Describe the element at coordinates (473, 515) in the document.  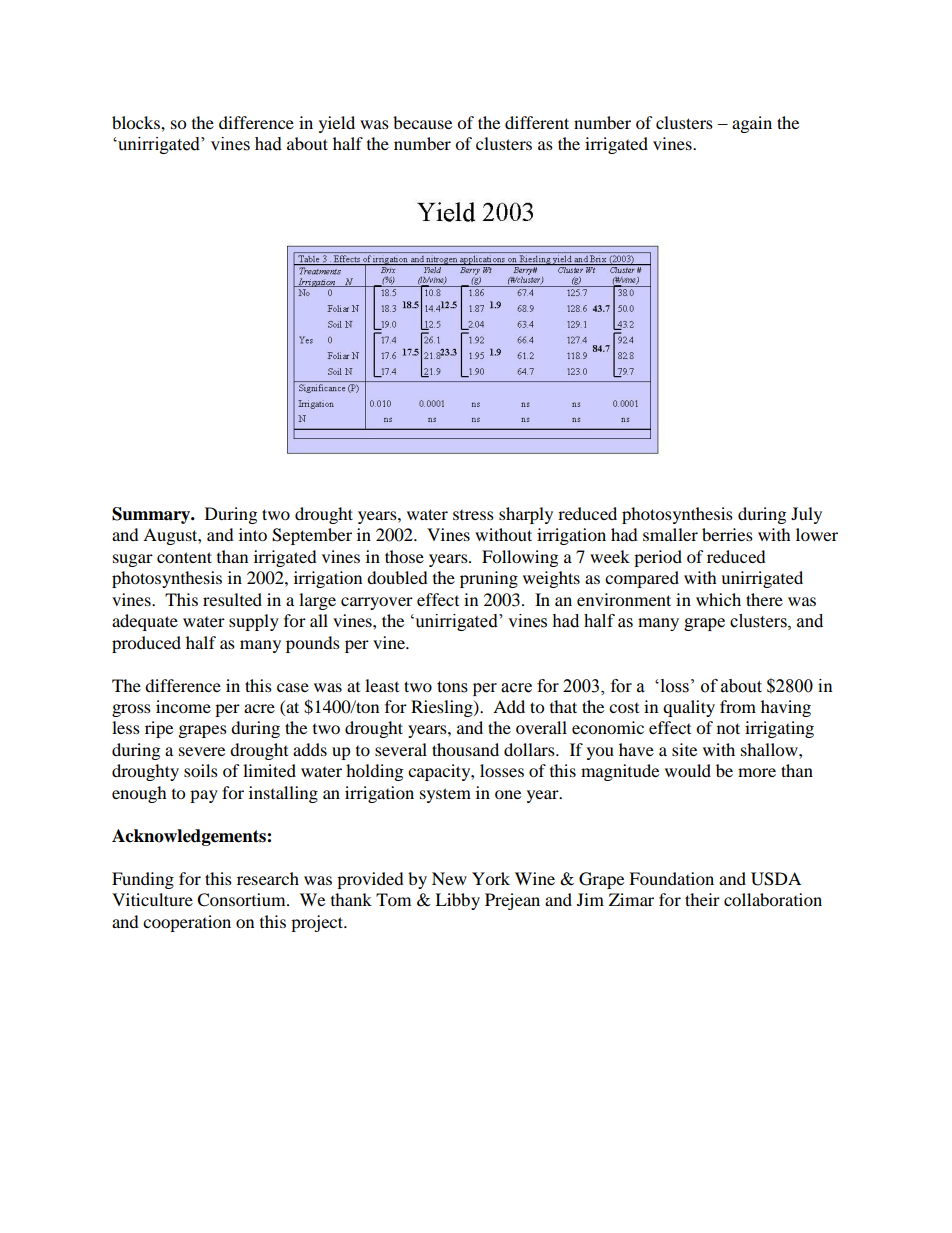
I see `stress` at that location.
